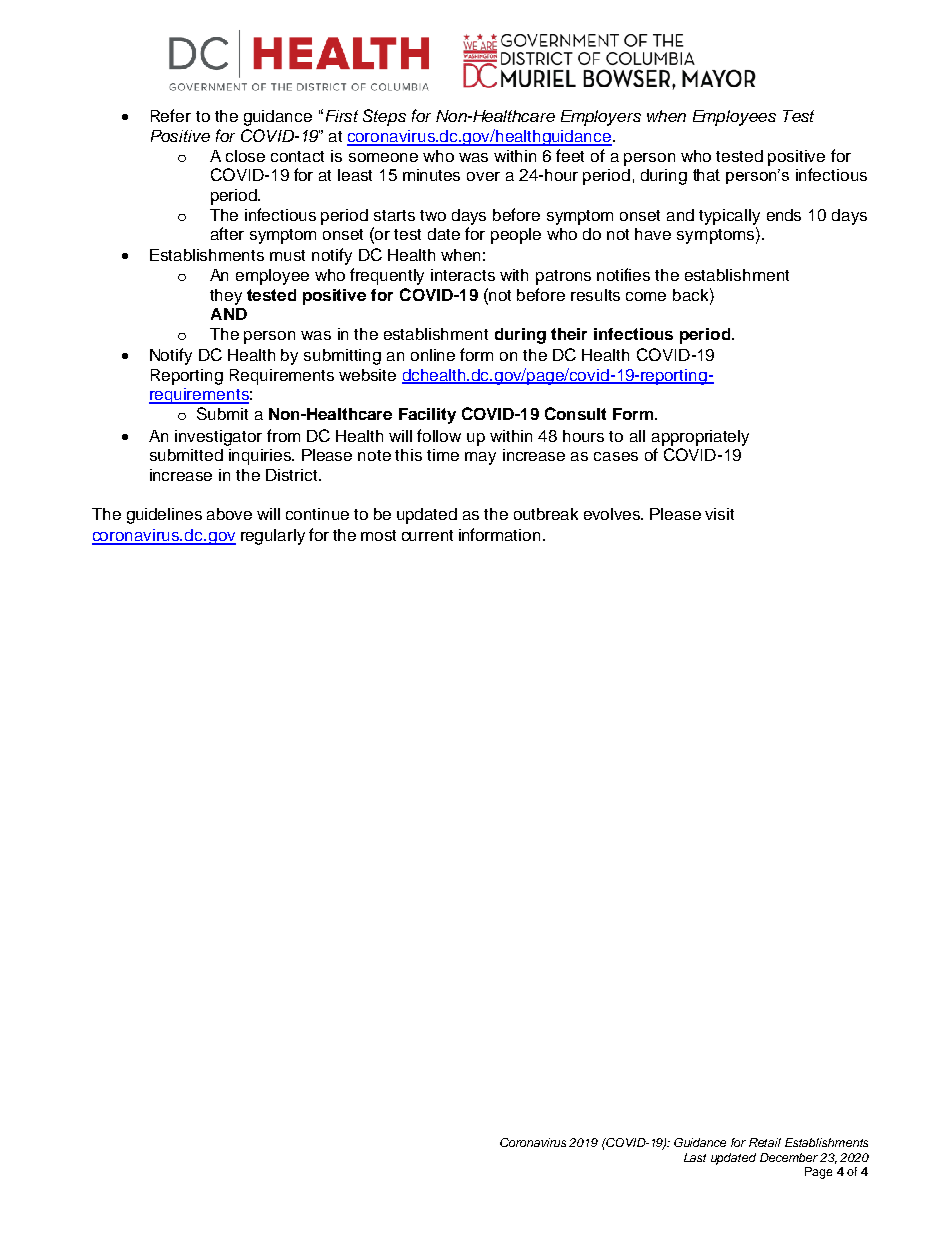 This page has height=1233, width=952. Describe the element at coordinates (706, 175) in the page. I see `that` at that location.
